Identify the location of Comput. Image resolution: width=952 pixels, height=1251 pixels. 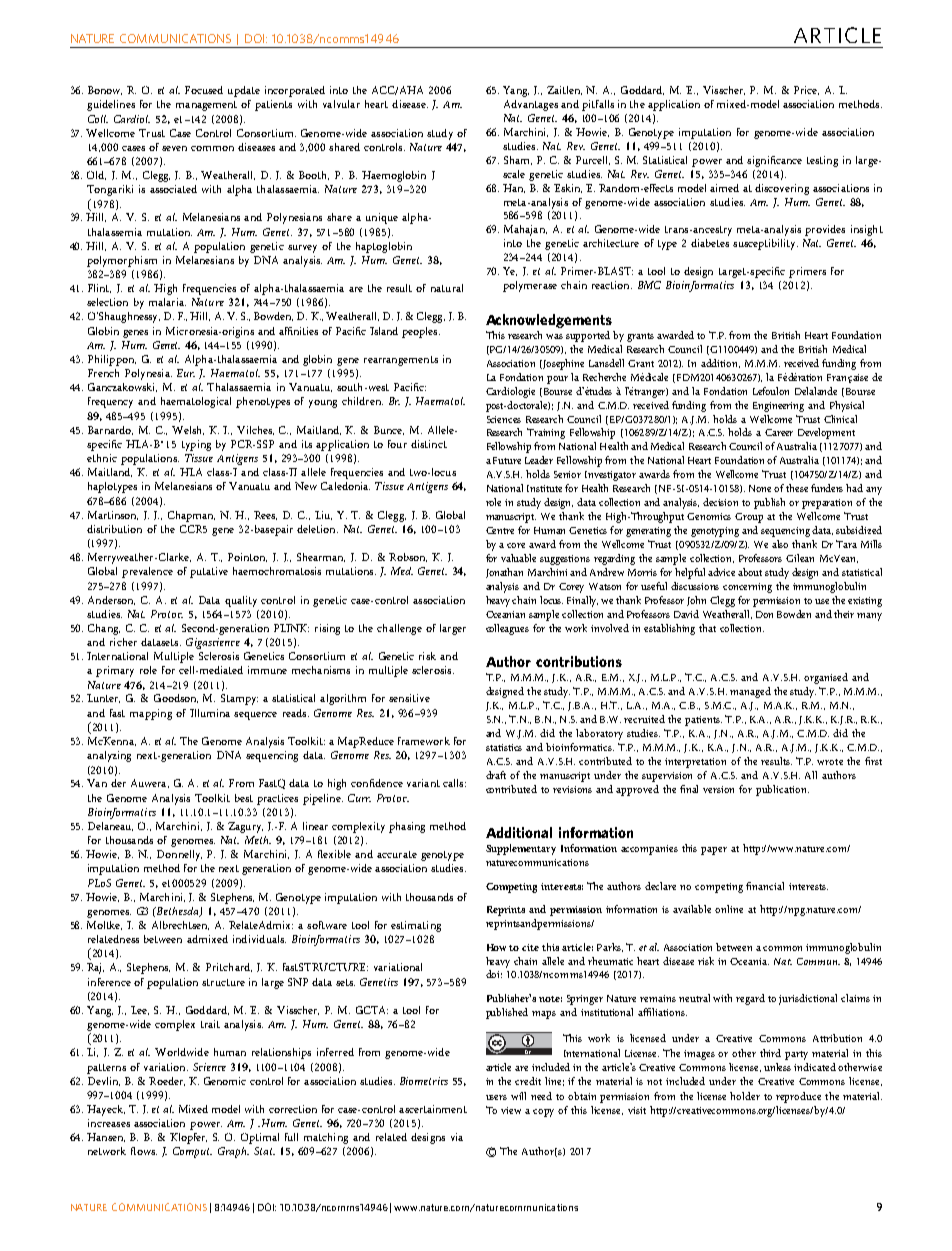
(192, 1152).
